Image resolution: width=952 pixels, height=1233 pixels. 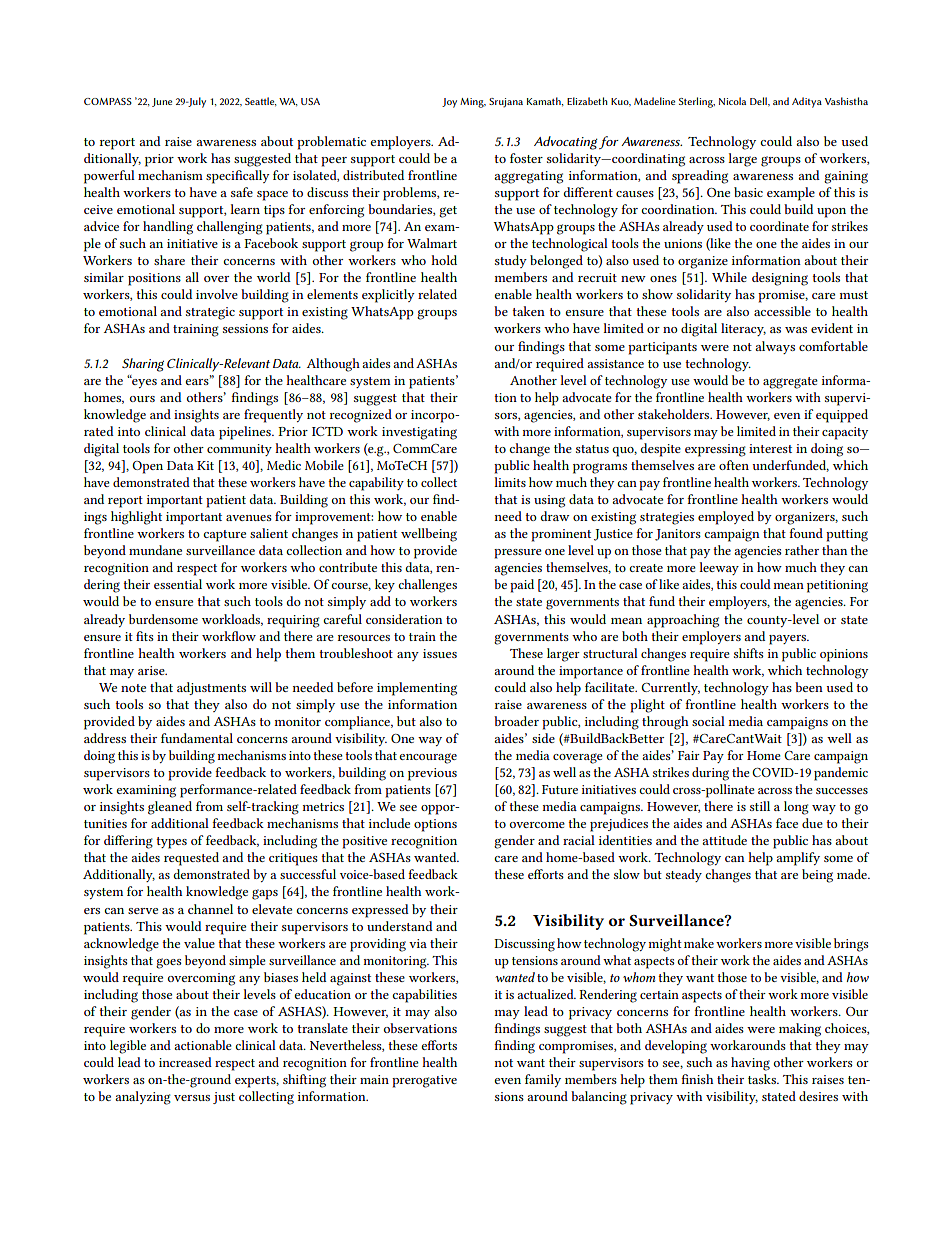 What do you see at coordinates (424, 1081) in the screenshot?
I see `prerogative` at bounding box center [424, 1081].
